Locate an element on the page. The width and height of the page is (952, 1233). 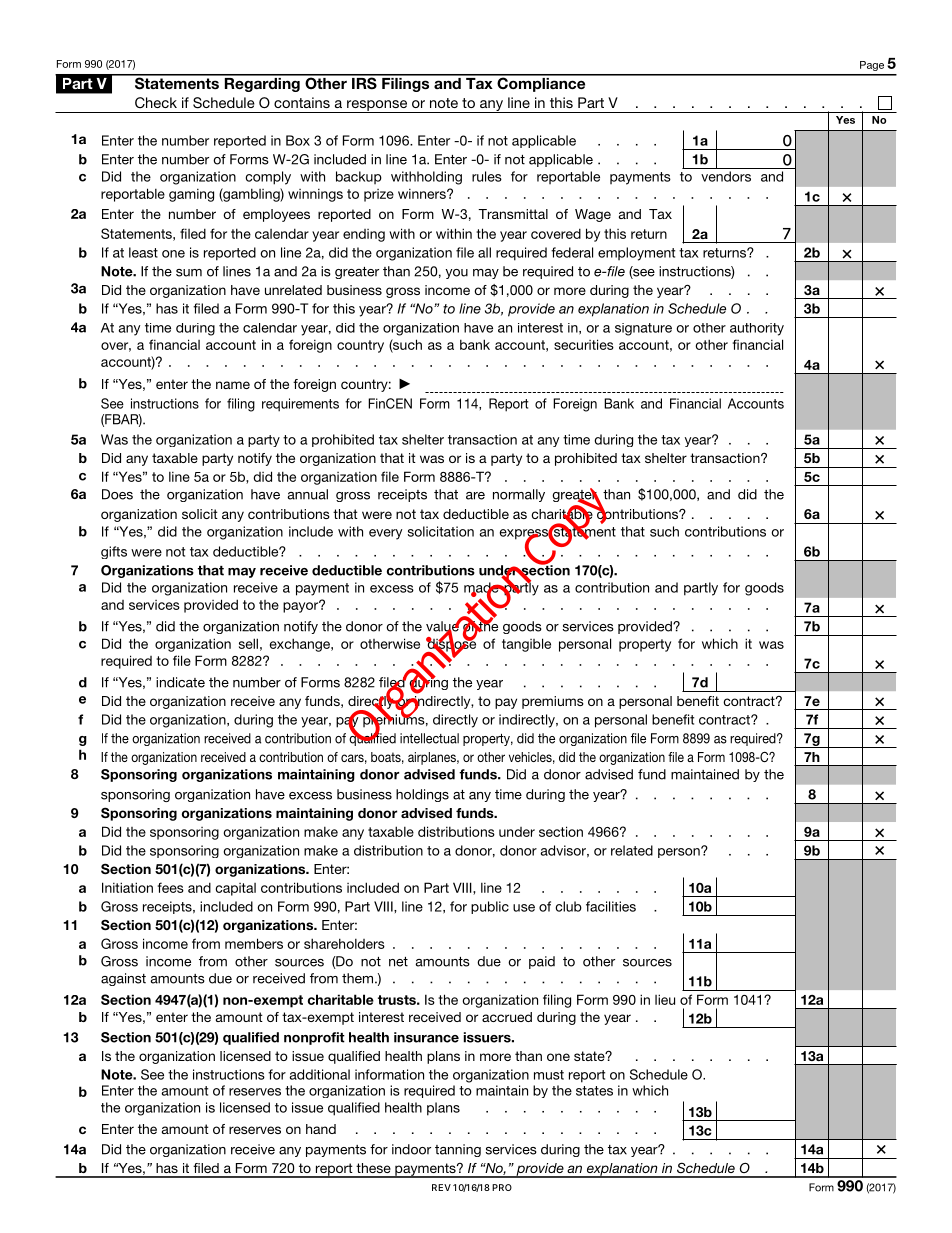
hand is located at coordinates (321, 1129).
